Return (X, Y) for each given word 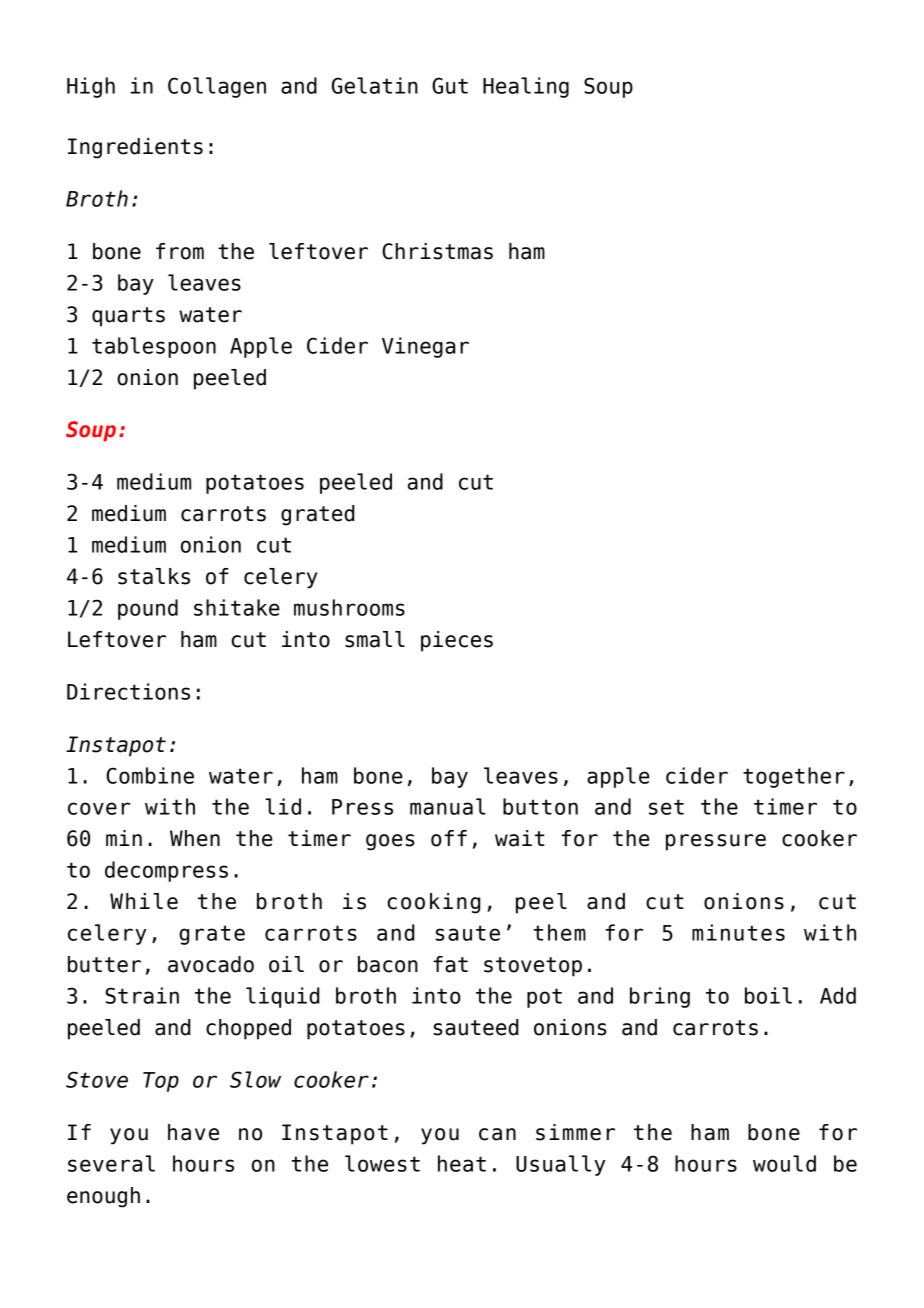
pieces (457, 641)
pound (148, 609)
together (794, 777)
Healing (526, 87)
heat (462, 1163)
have (193, 1132)
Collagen (217, 87)
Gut (450, 85)
